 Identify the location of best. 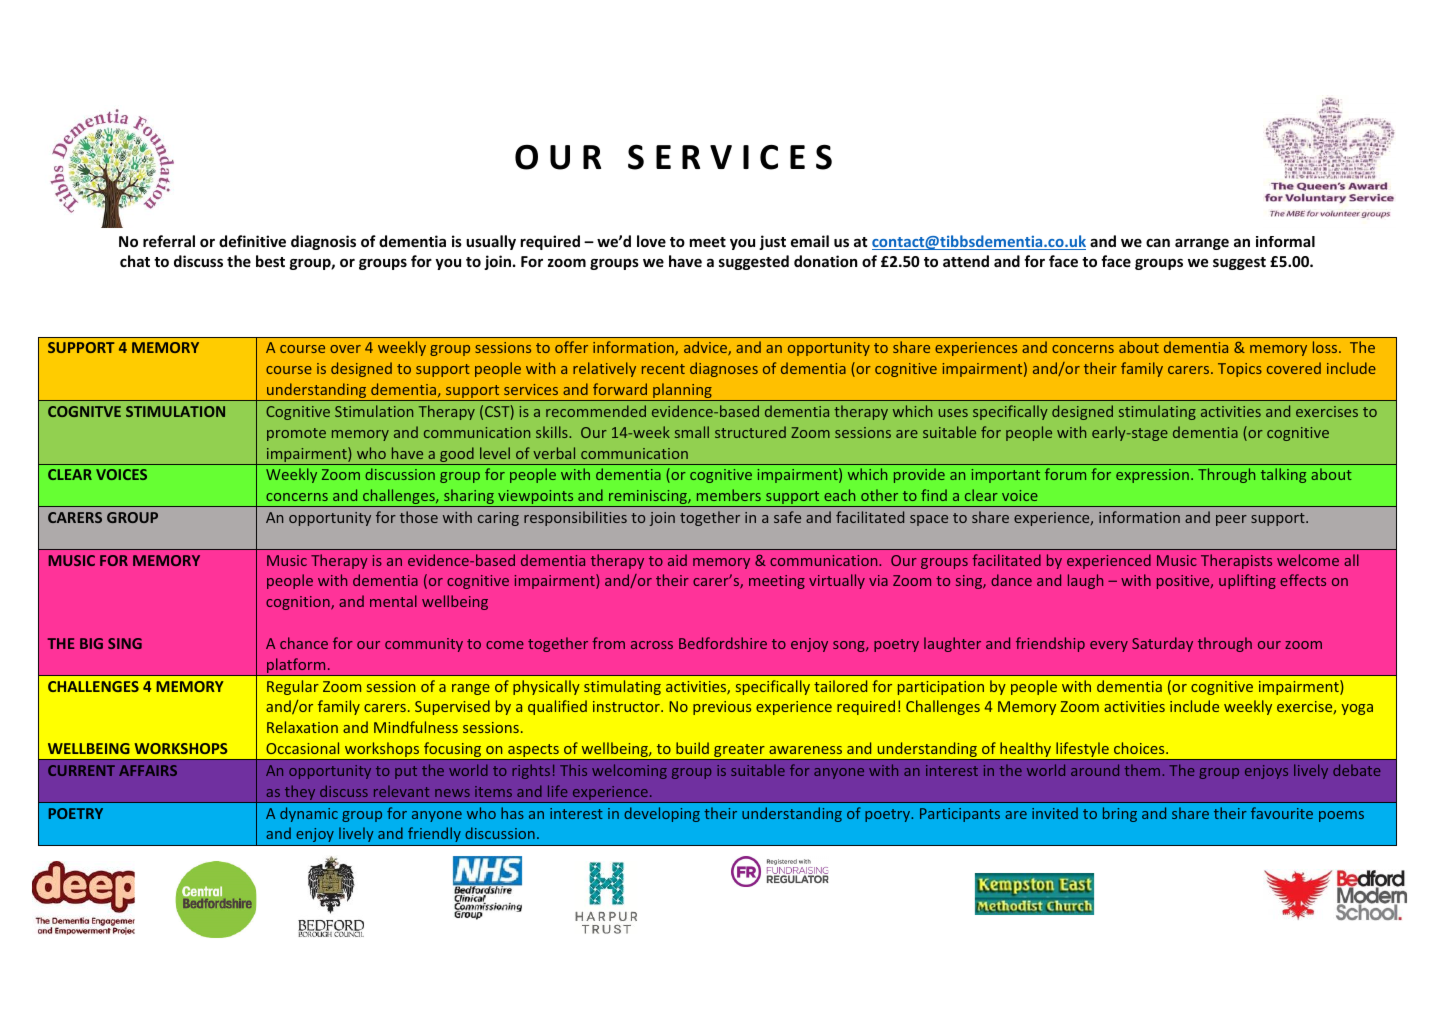
(270, 261).
